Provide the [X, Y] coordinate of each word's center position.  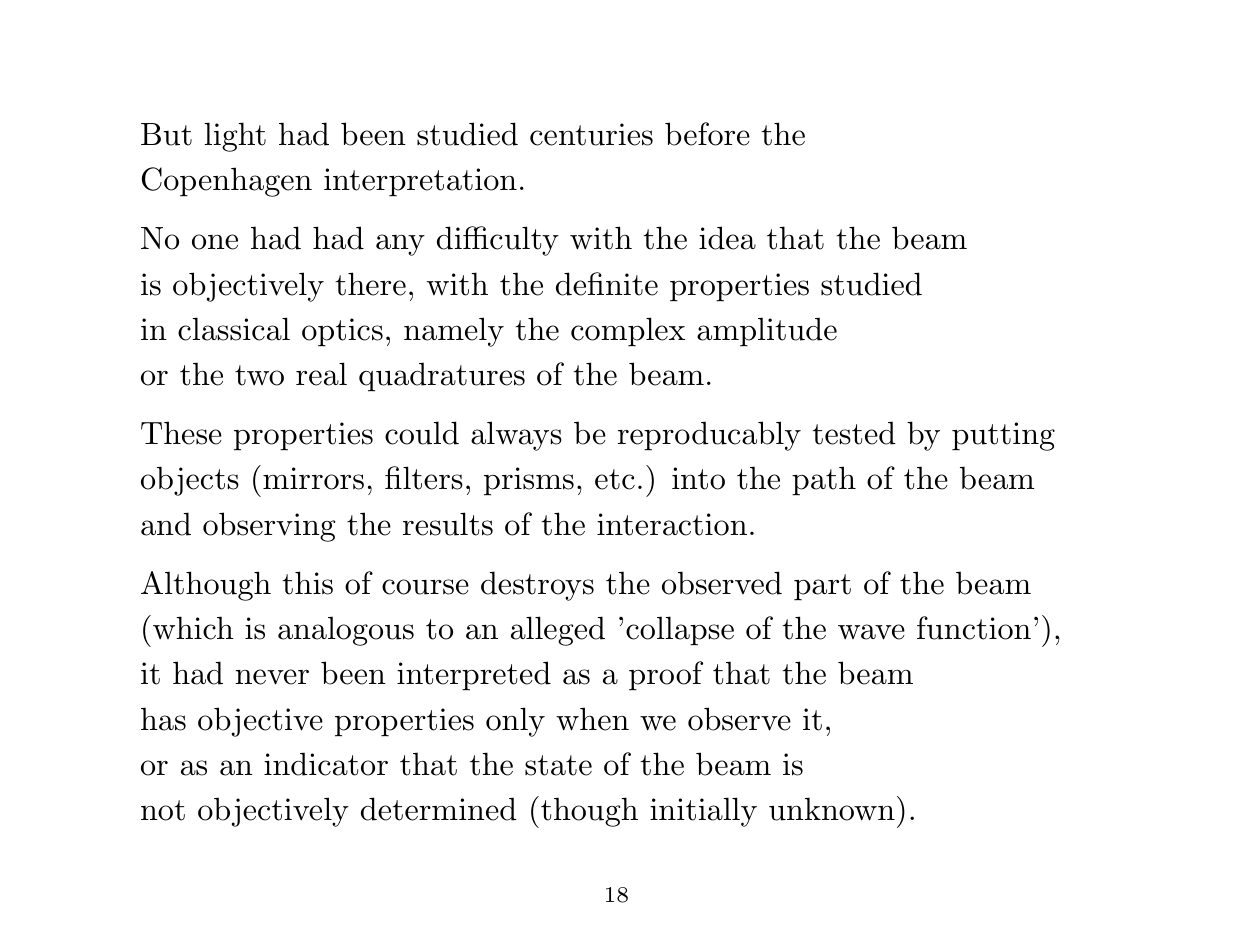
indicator [326, 764]
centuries [591, 134]
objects [190, 481]
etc [615, 479]
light [235, 137]
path [824, 481]
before [707, 134]
